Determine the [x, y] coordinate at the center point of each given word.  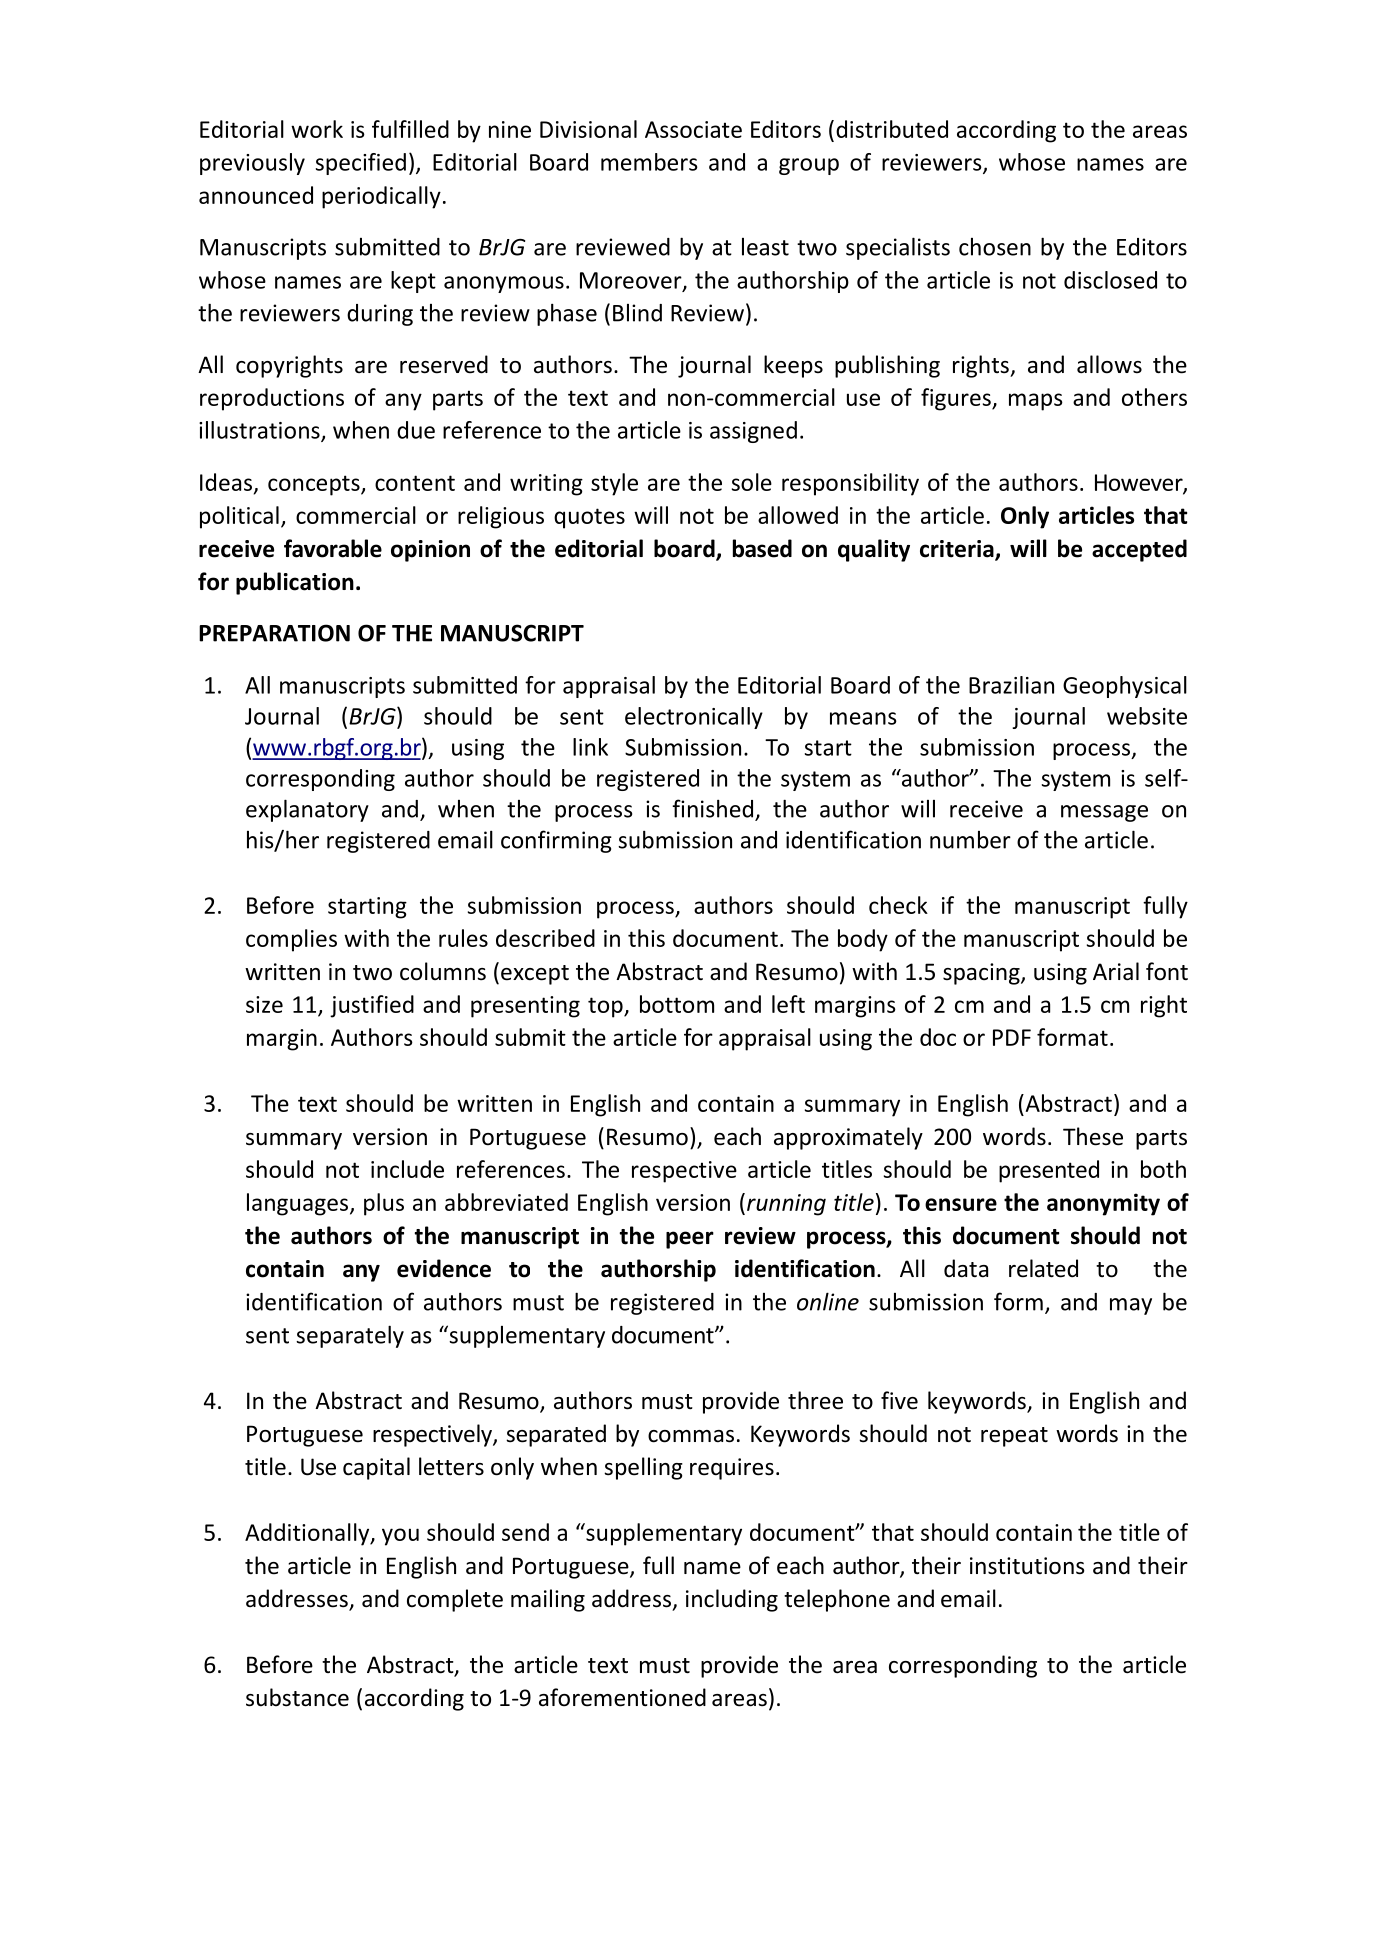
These [1093, 1136]
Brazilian [1011, 685]
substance [297, 1697]
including [732, 1600]
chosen [995, 247]
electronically [694, 718]
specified [361, 164]
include [407, 1169]
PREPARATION [274, 633]
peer [690, 1240]
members [649, 162]
